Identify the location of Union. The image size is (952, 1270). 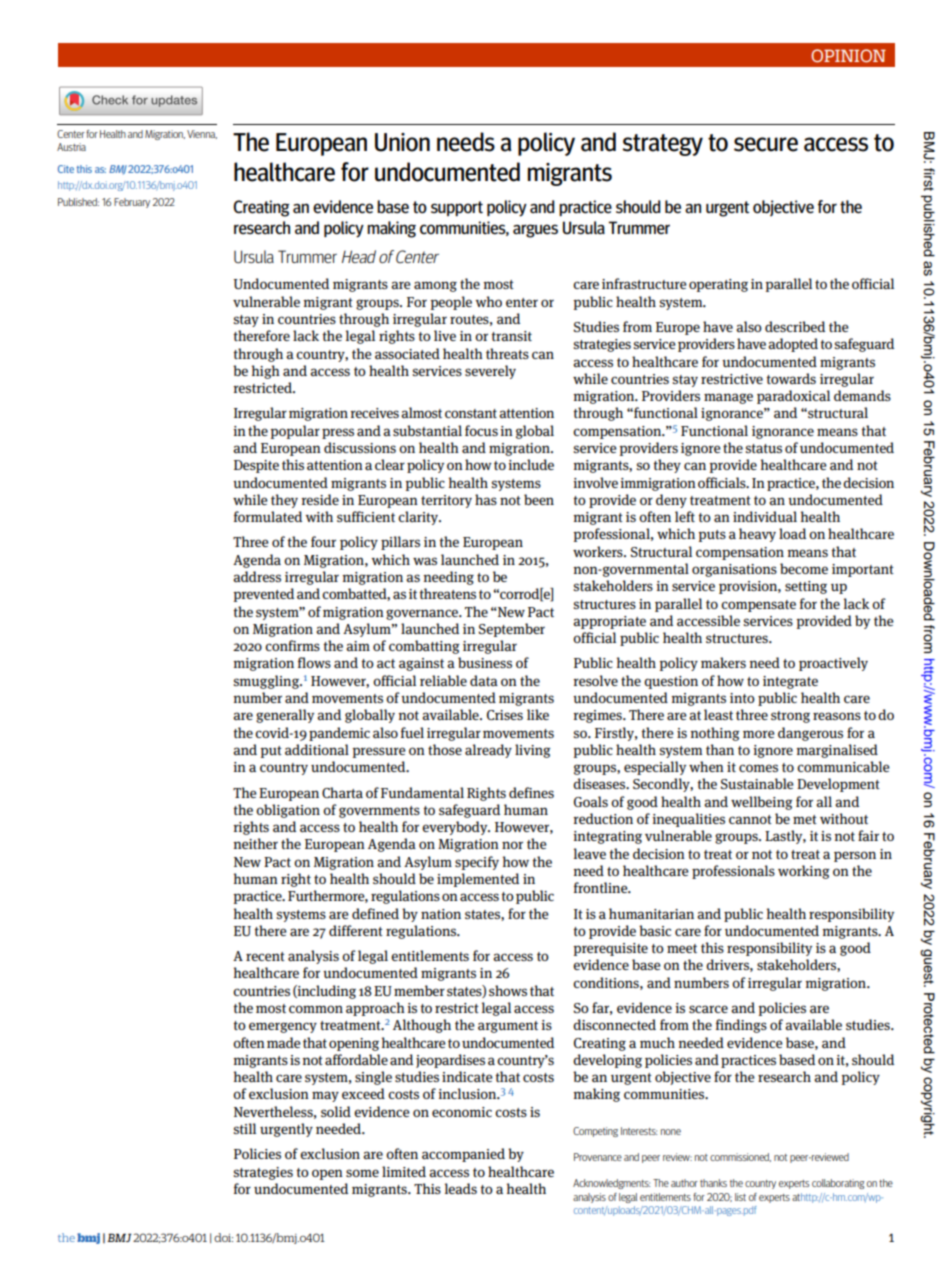
(402, 142).
